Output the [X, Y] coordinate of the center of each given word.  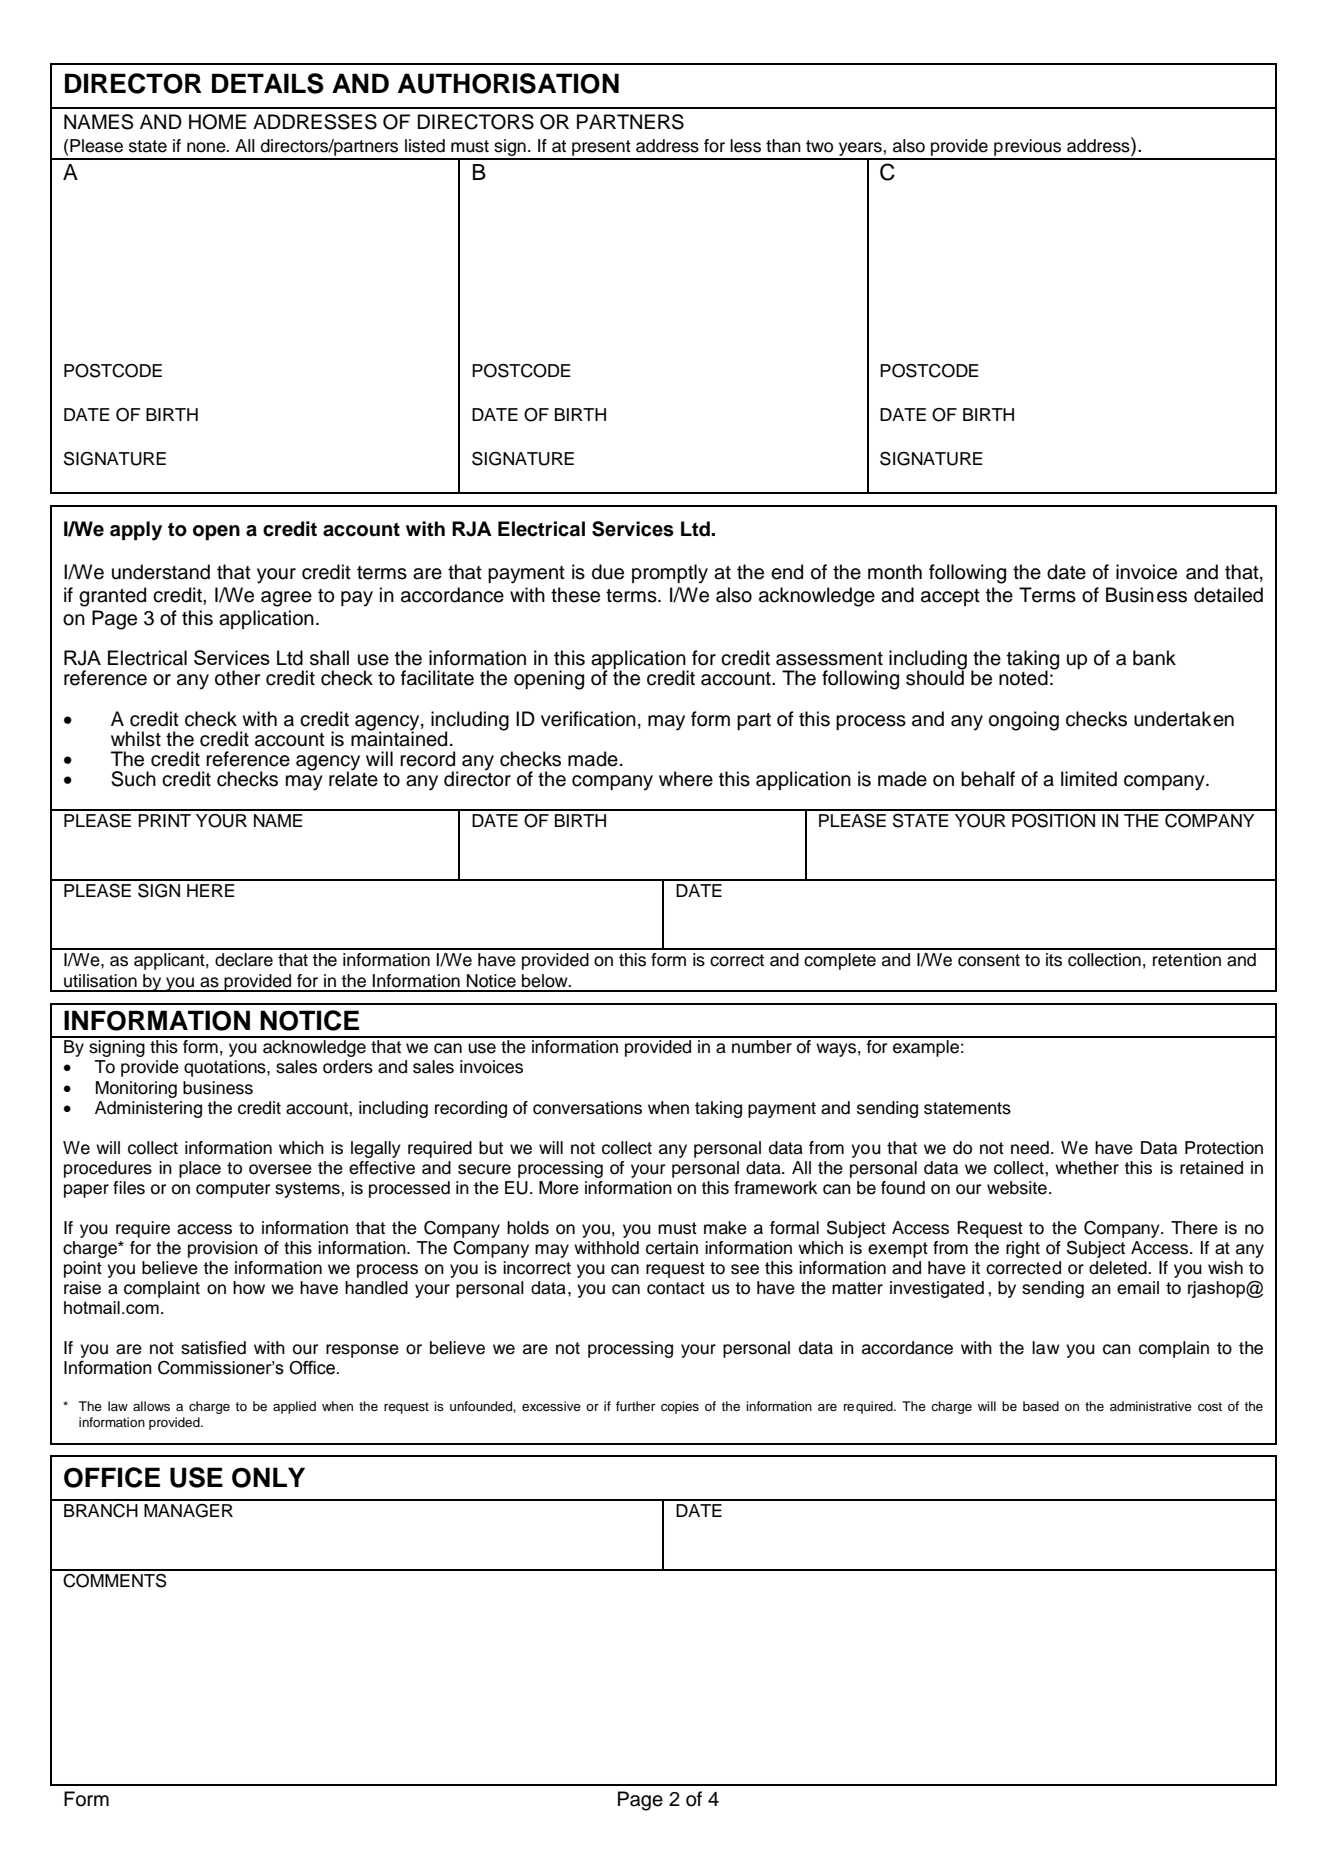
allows [151, 1406]
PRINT [164, 820]
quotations [226, 1068]
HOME [217, 122]
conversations [587, 1108]
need [1030, 1148]
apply [136, 531]
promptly [670, 574]
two [819, 146]
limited [1089, 779]
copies [680, 1407]
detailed [1228, 595]
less [745, 146]
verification [588, 719]
